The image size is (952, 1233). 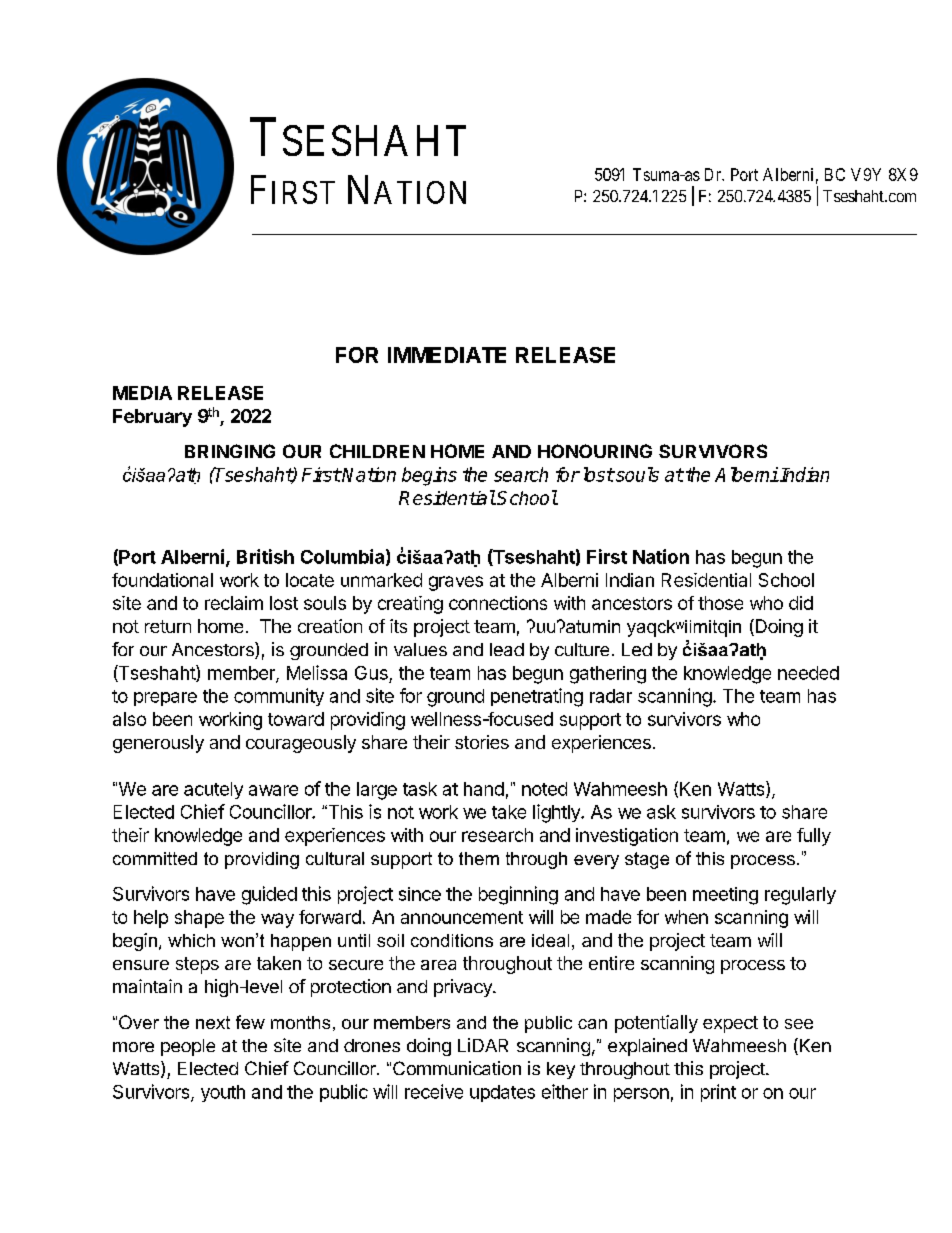 I want to click on youth, so click(x=223, y=1093).
